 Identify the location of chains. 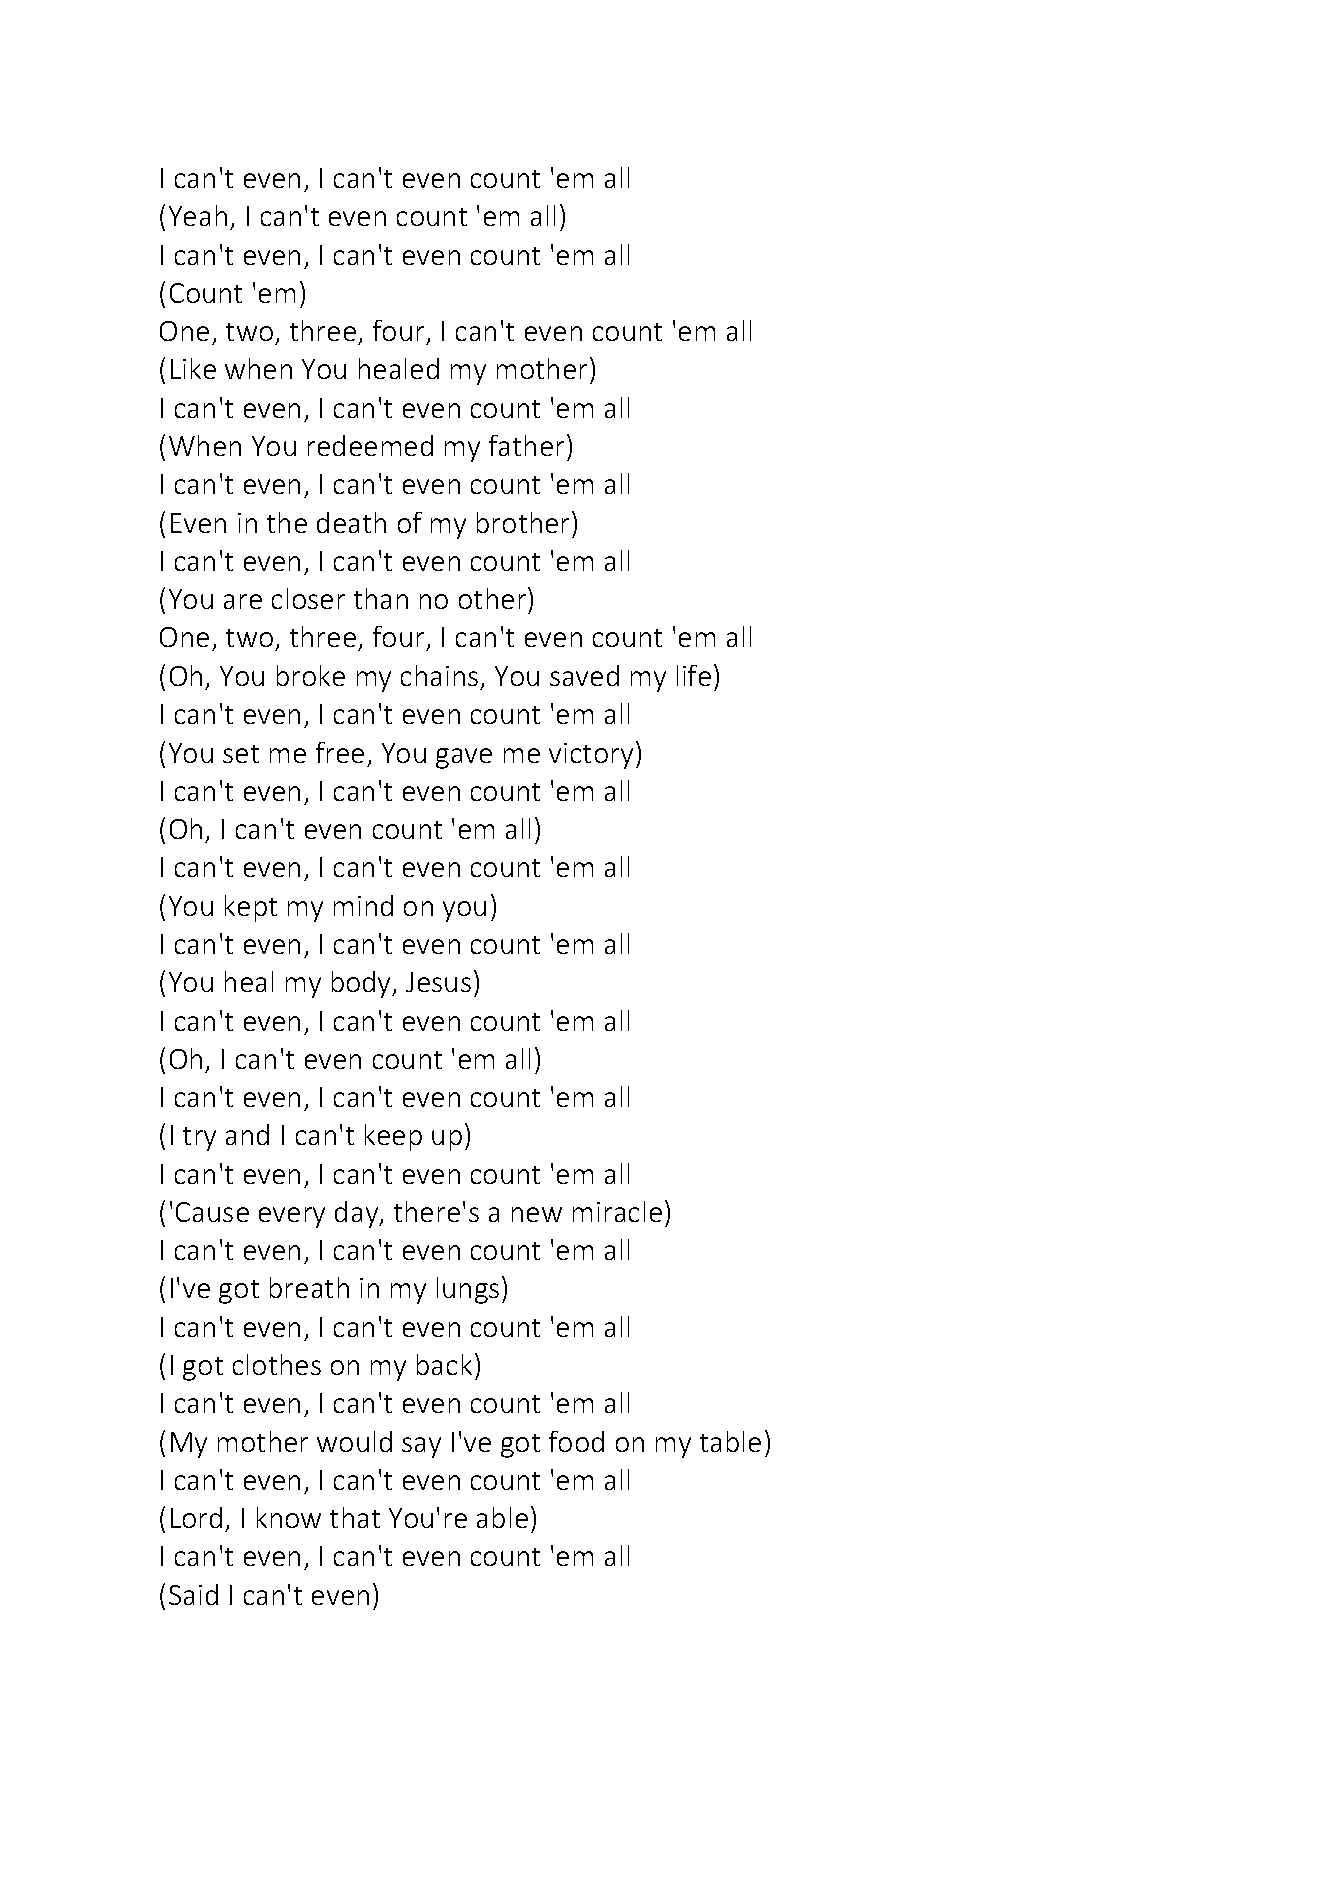
(439, 675).
